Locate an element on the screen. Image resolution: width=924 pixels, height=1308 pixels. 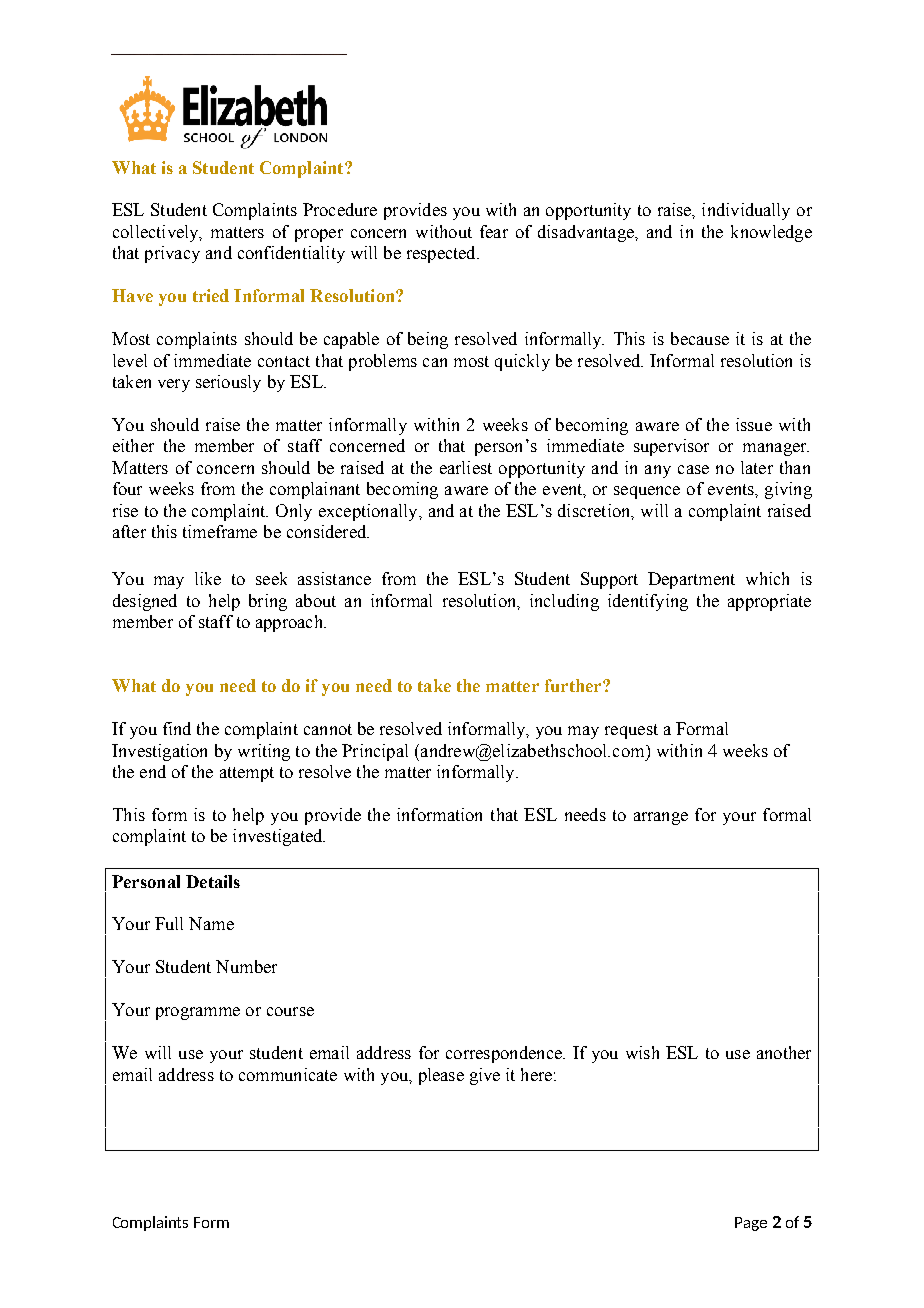
privacy is located at coordinates (172, 254).
